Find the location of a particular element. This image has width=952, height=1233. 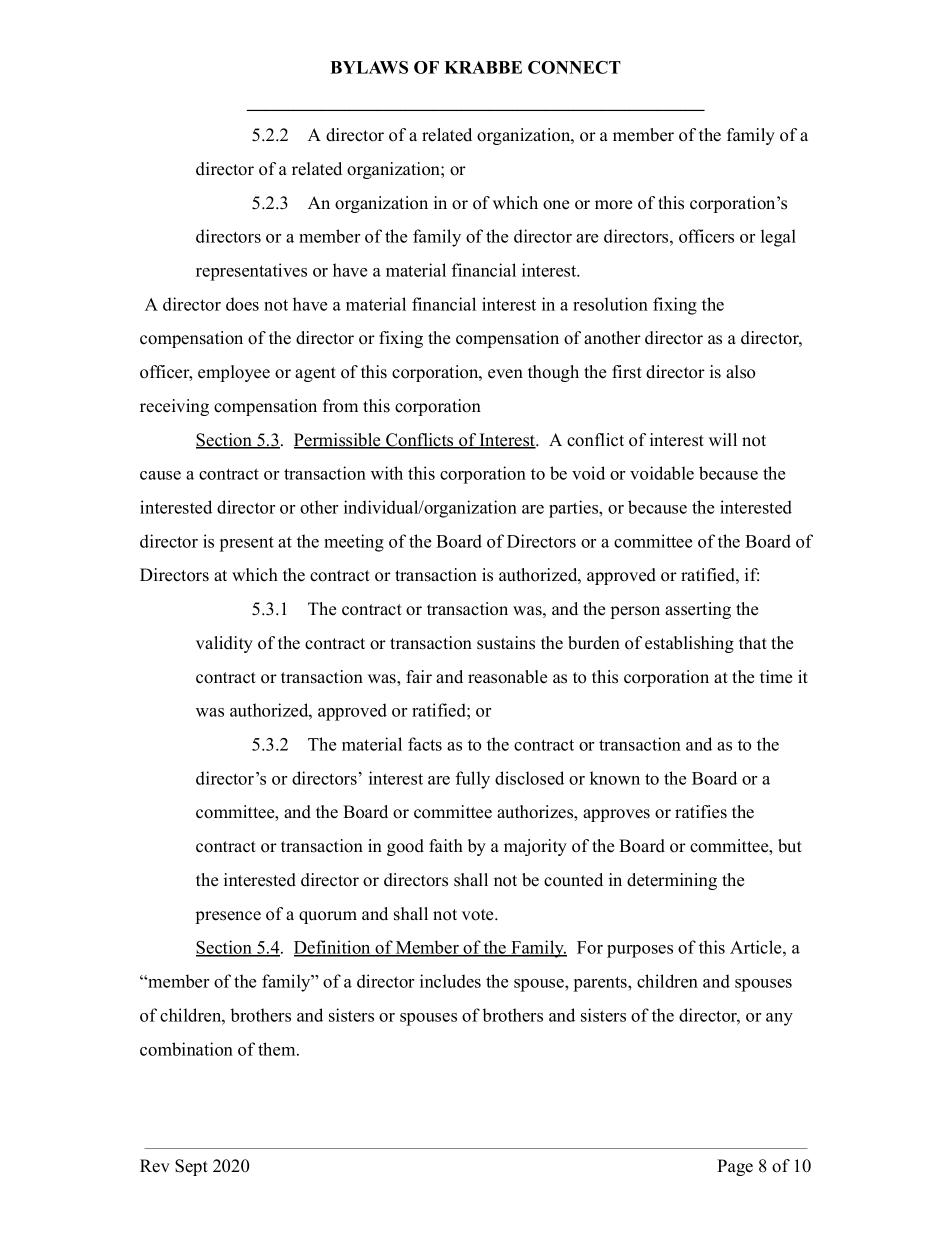

BYLAWS is located at coordinates (369, 67).
